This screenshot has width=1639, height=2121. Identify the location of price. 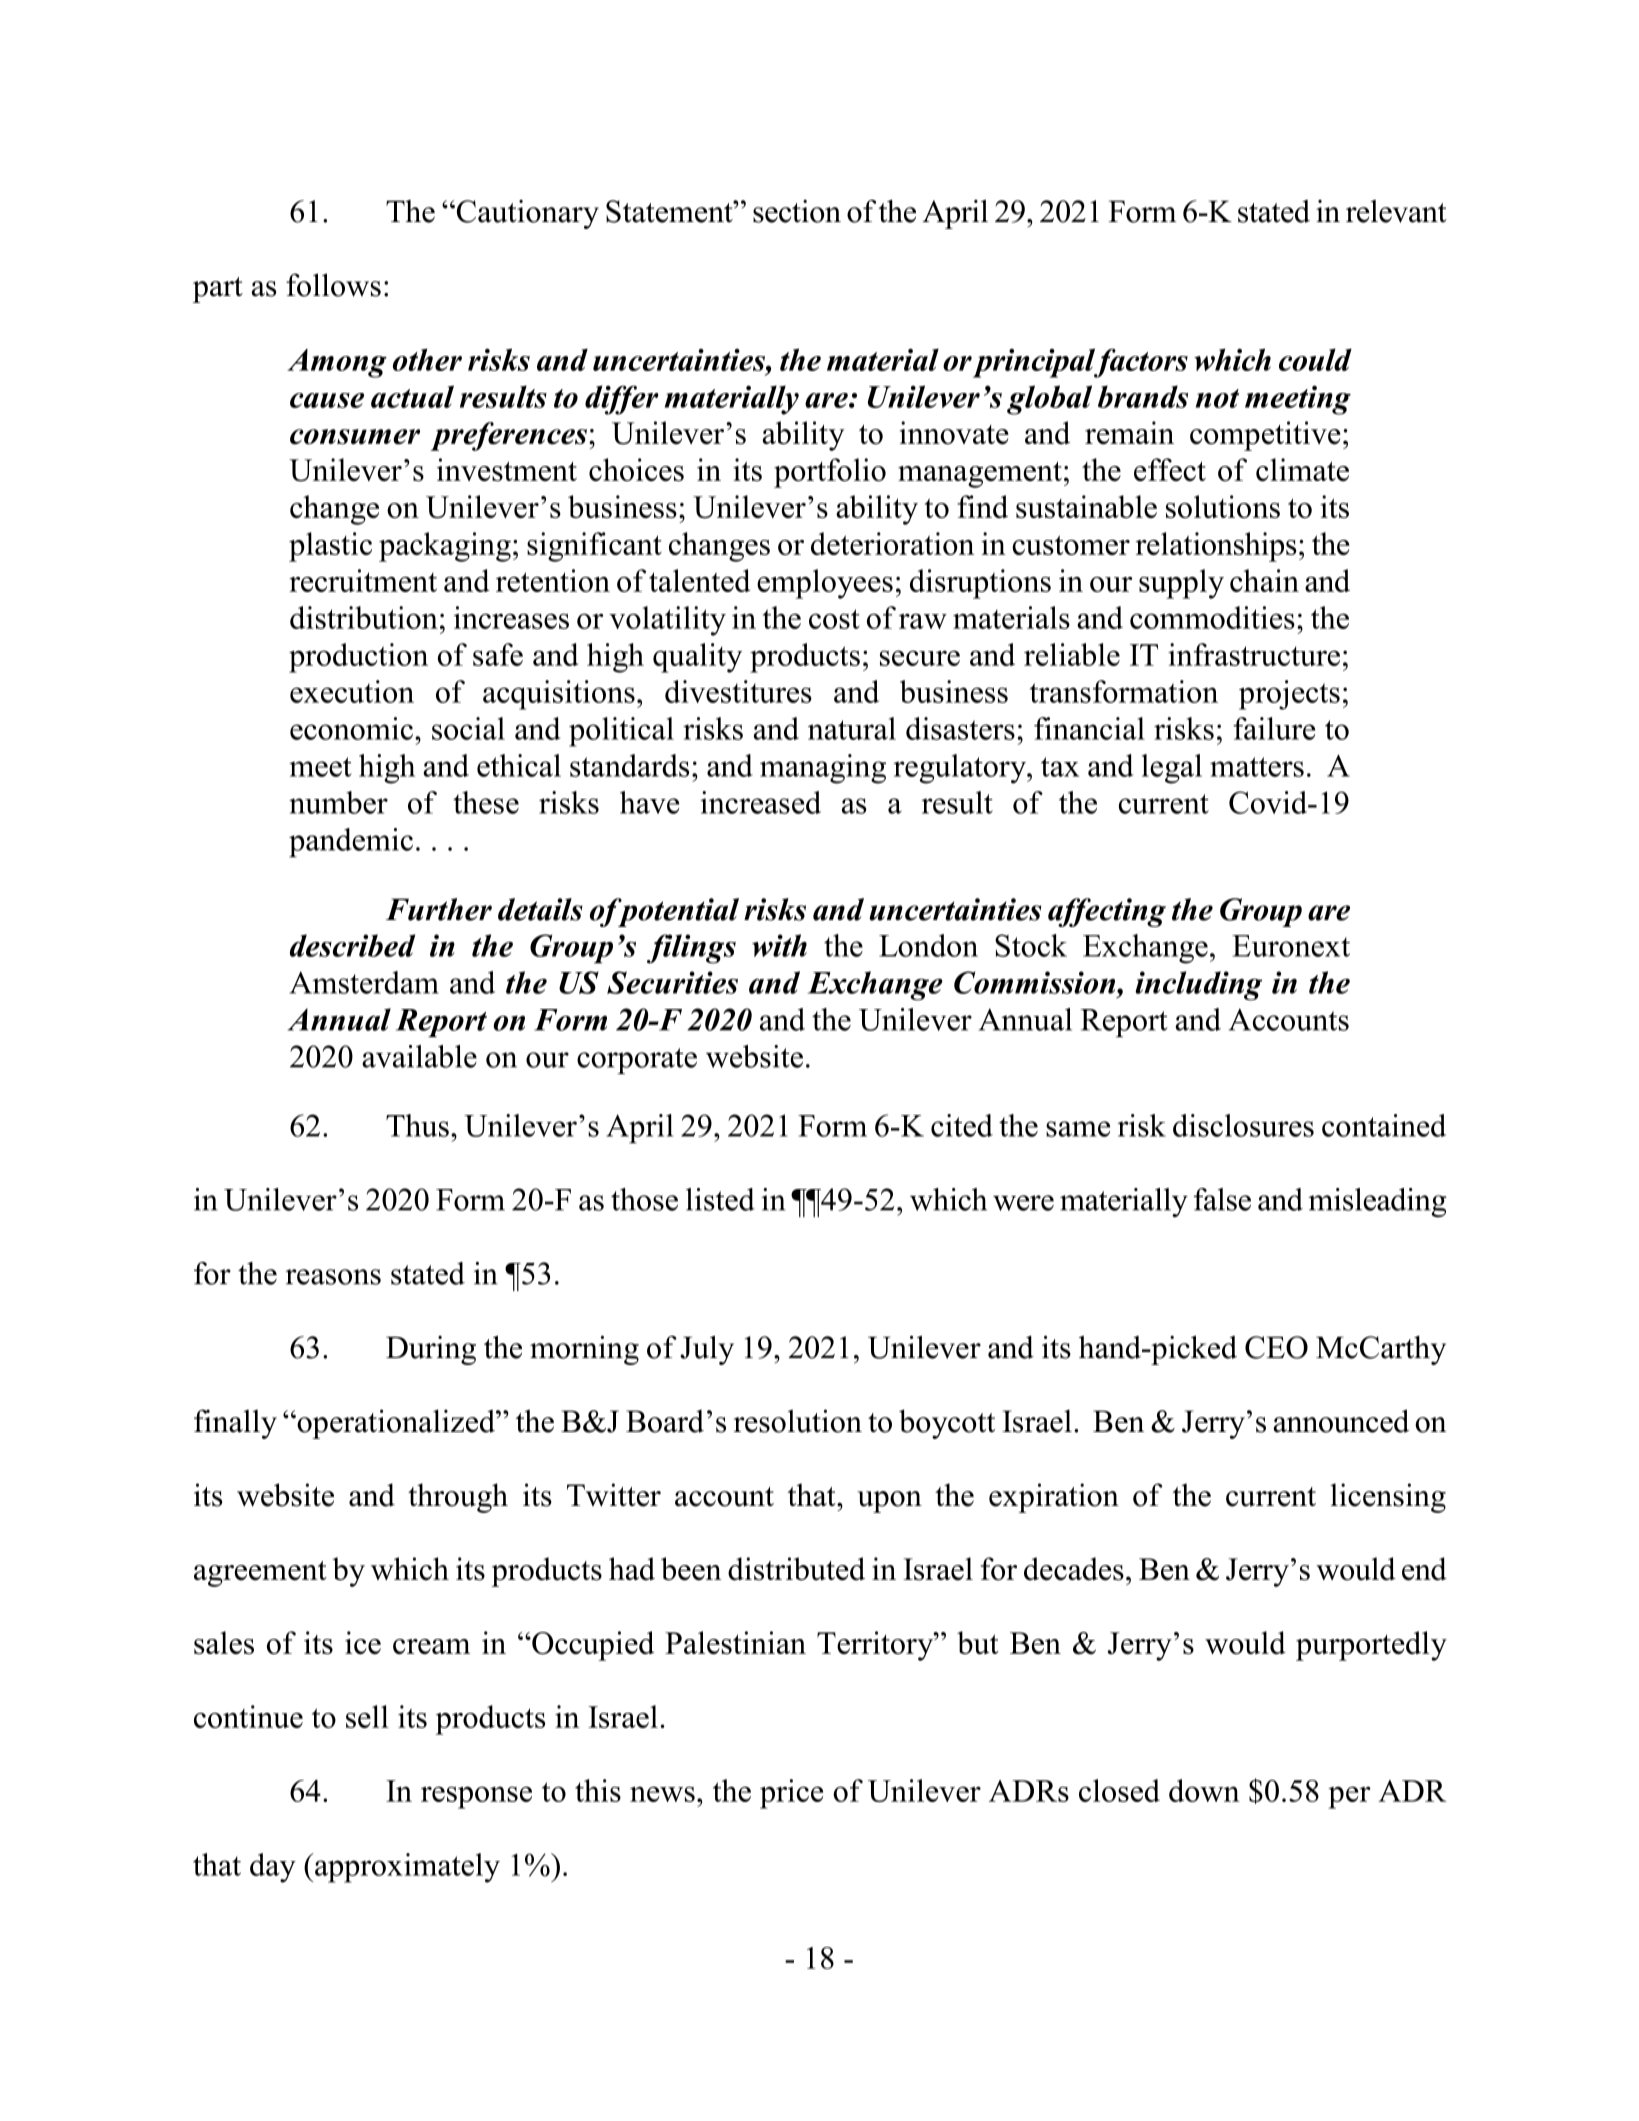
(791, 1794).
